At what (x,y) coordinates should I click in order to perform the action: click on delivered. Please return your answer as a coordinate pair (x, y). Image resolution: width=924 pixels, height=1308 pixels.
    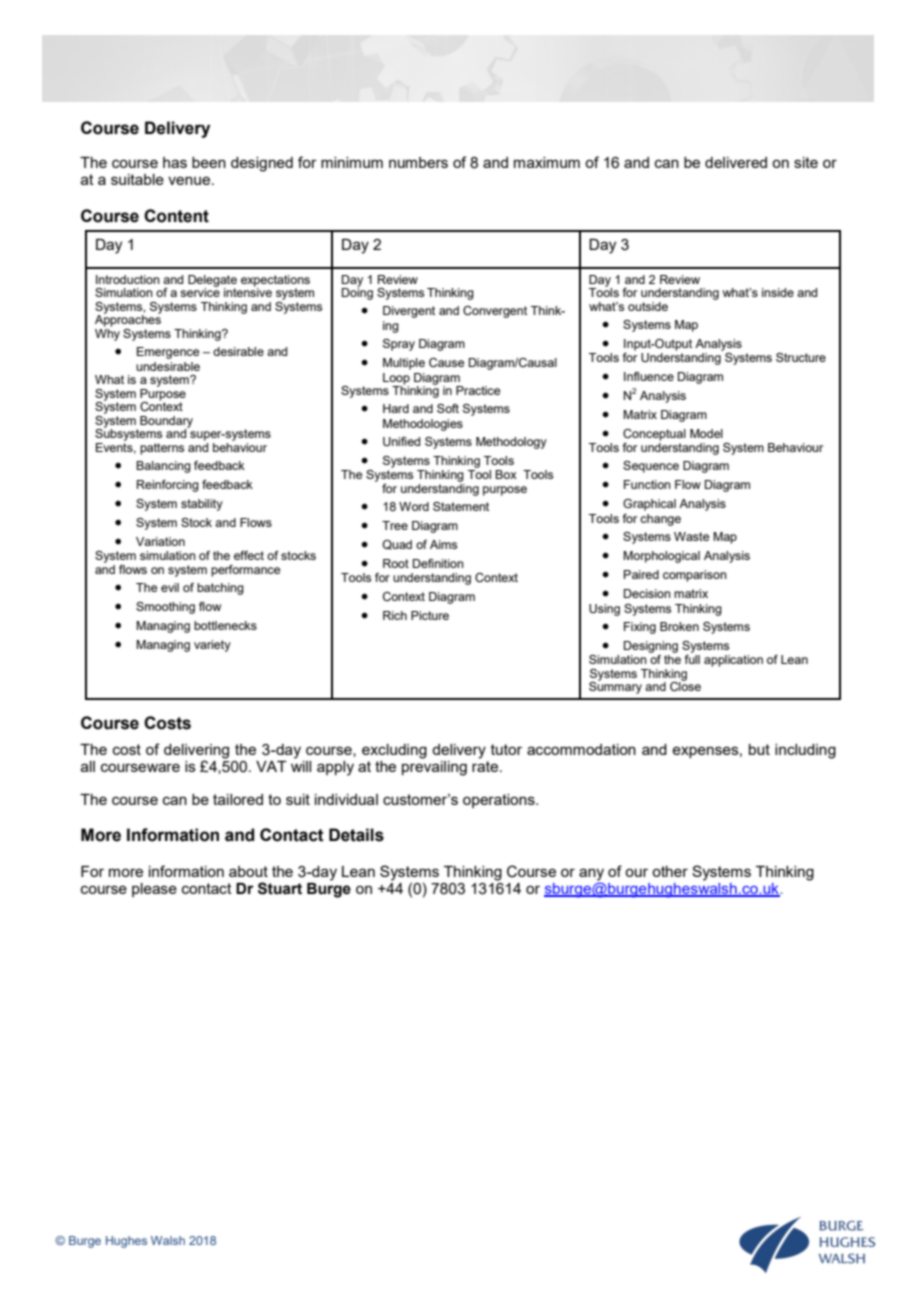
    Looking at the image, I should click on (736, 162).
